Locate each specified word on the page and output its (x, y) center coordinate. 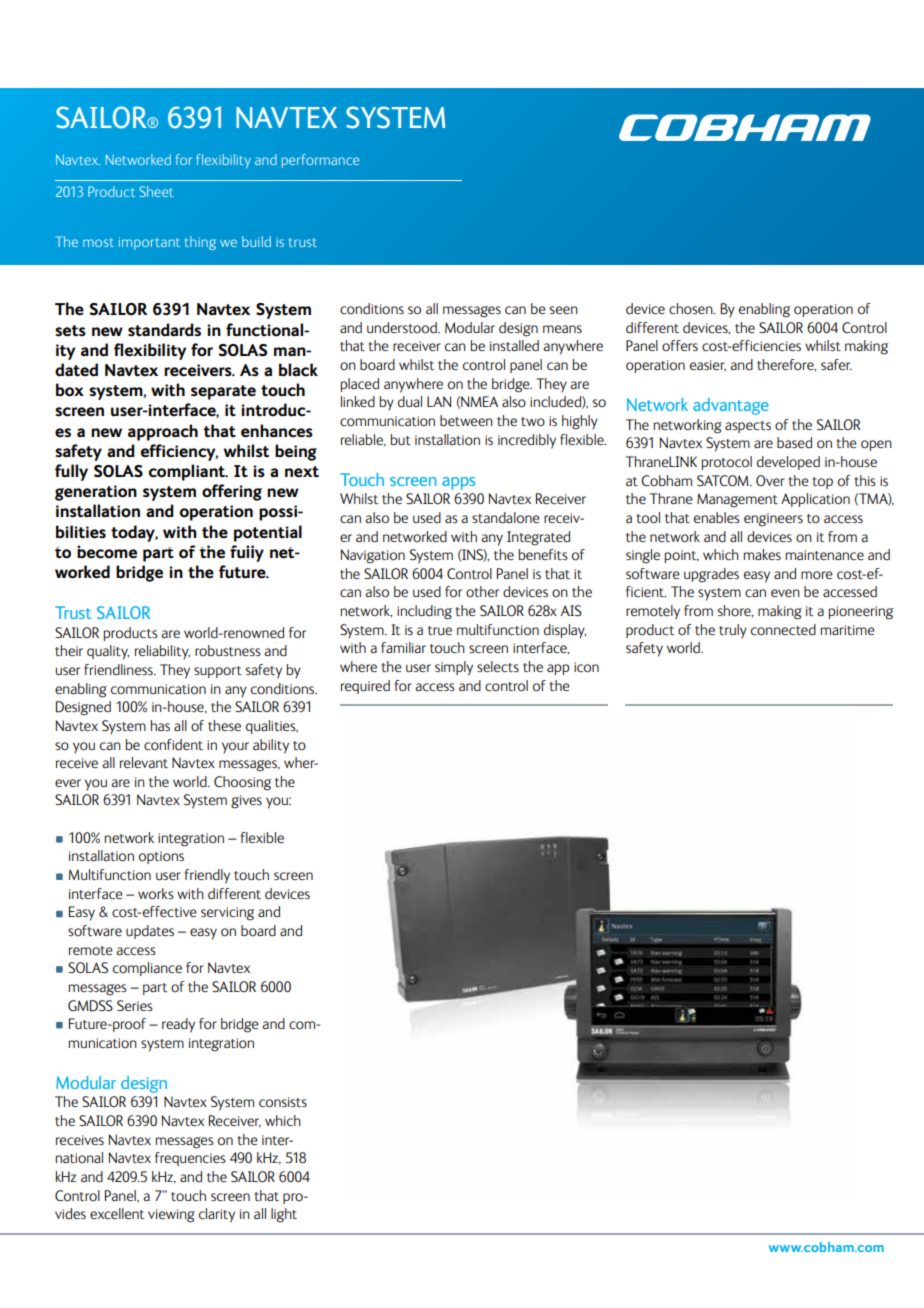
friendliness (119, 669)
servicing (227, 914)
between (466, 420)
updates (150, 932)
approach (163, 432)
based (794, 443)
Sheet (156, 191)
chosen (692, 309)
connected (783, 630)
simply (454, 668)
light (284, 1215)
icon (586, 667)
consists (283, 1102)
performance (320, 161)
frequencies (190, 1159)
